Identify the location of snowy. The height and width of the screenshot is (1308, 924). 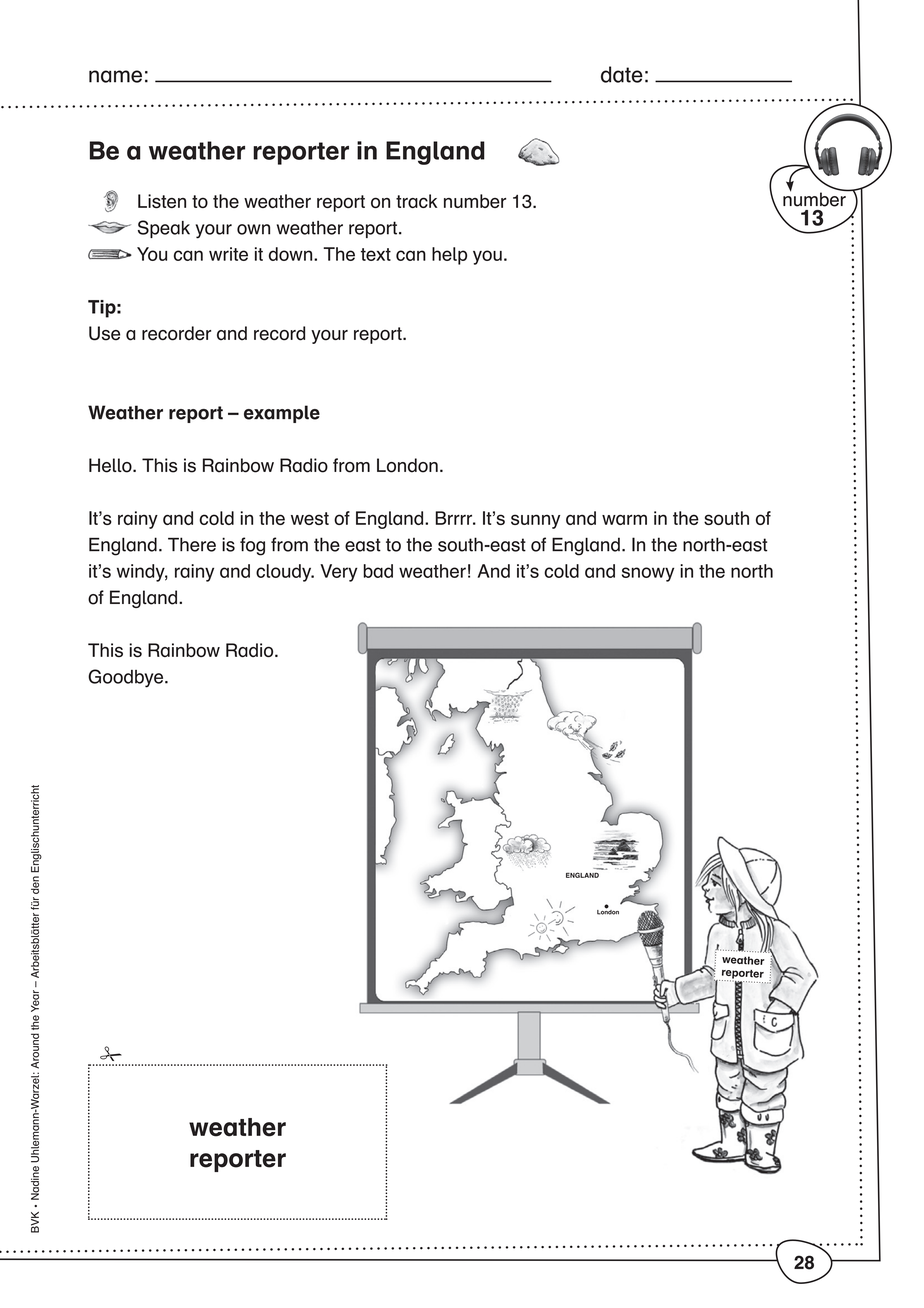
(648, 574).
